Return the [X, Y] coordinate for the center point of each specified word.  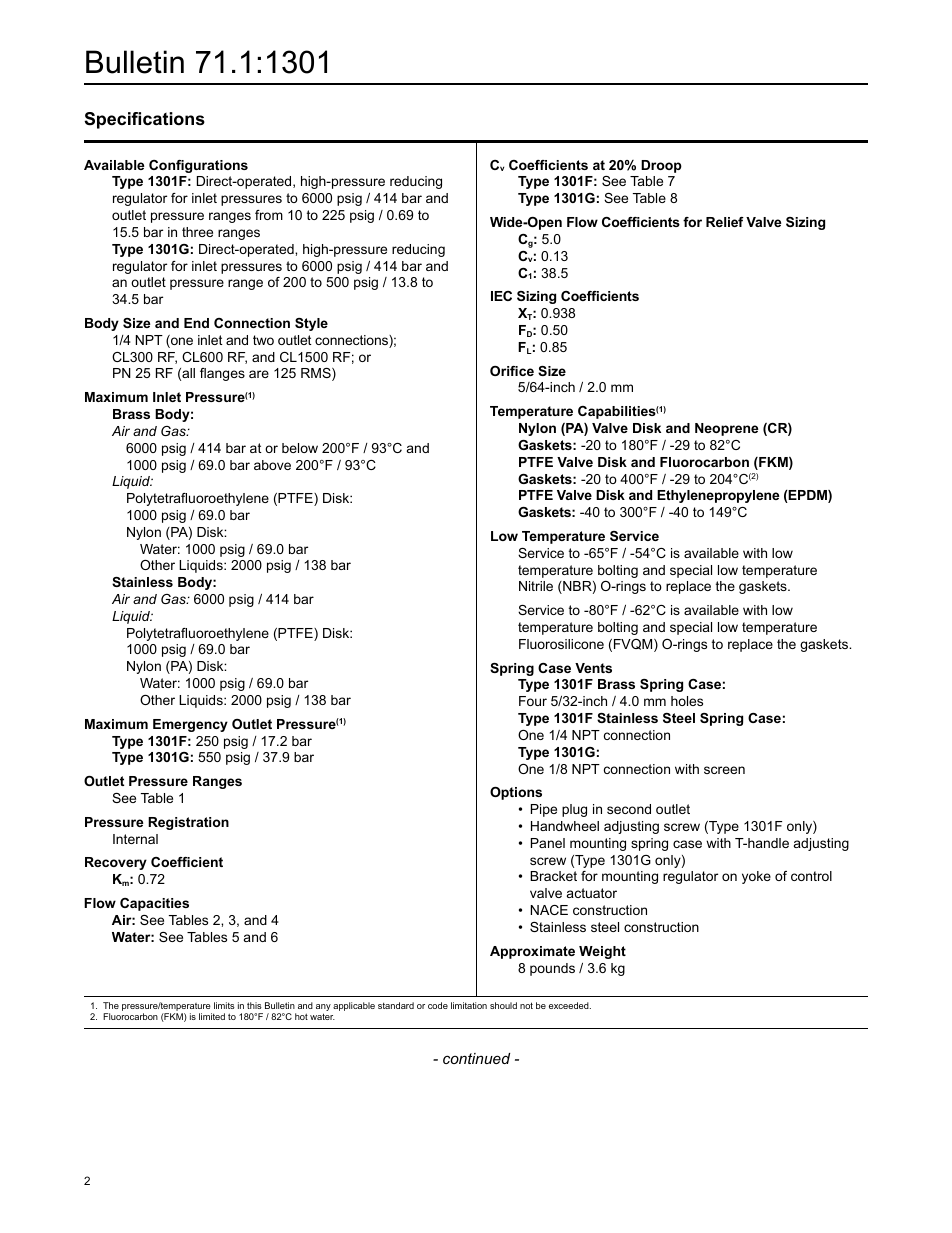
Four [533, 701]
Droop [661, 166]
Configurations [198, 166]
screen [724, 770]
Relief [725, 222]
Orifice [512, 371]
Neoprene [726, 429]
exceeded [570, 1005]
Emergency [190, 725]
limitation [469, 1005]
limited [212, 1016]
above [272, 465]
